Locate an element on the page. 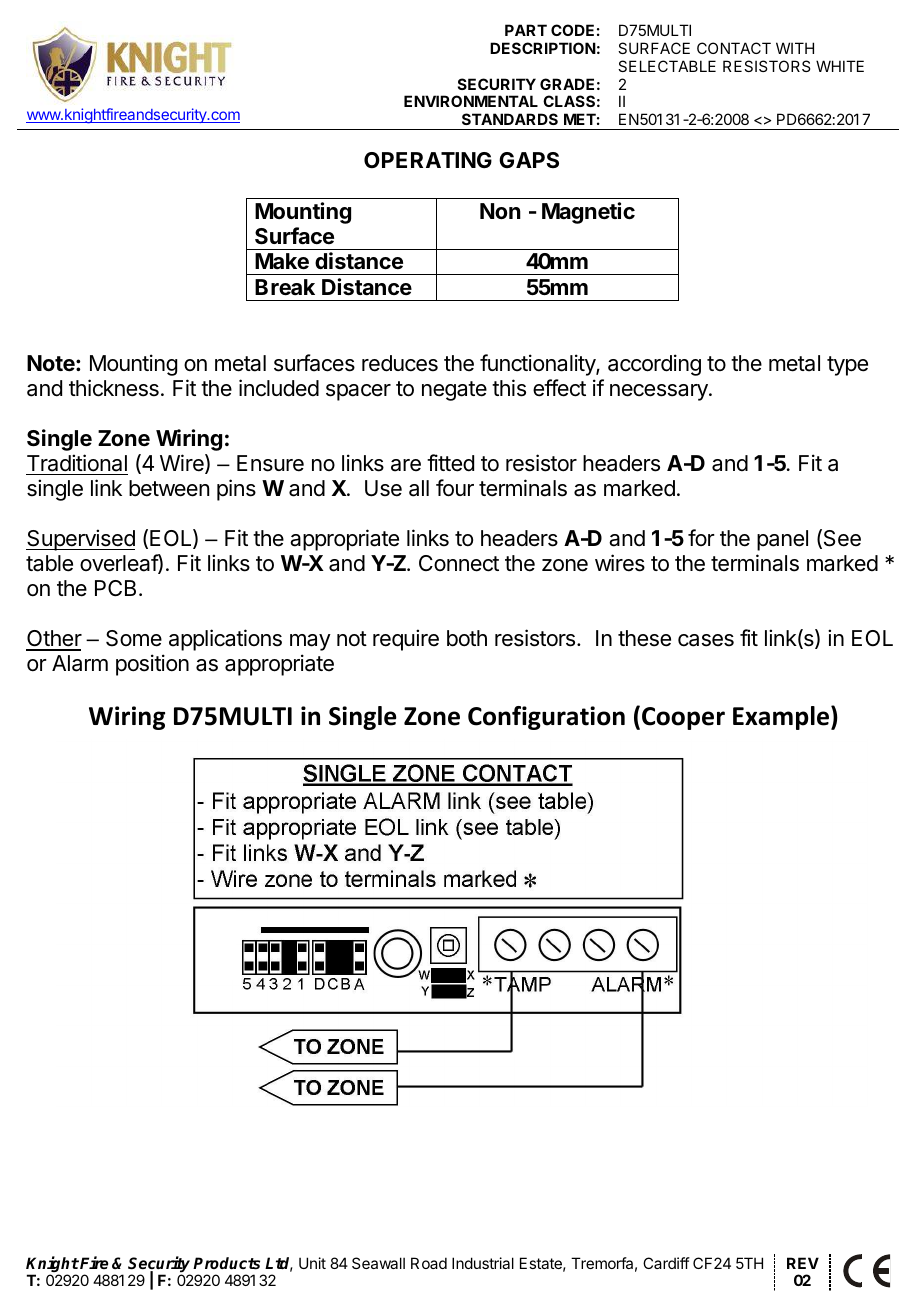 The height and width of the document is (1308, 924). Example is located at coordinates (782, 718).
